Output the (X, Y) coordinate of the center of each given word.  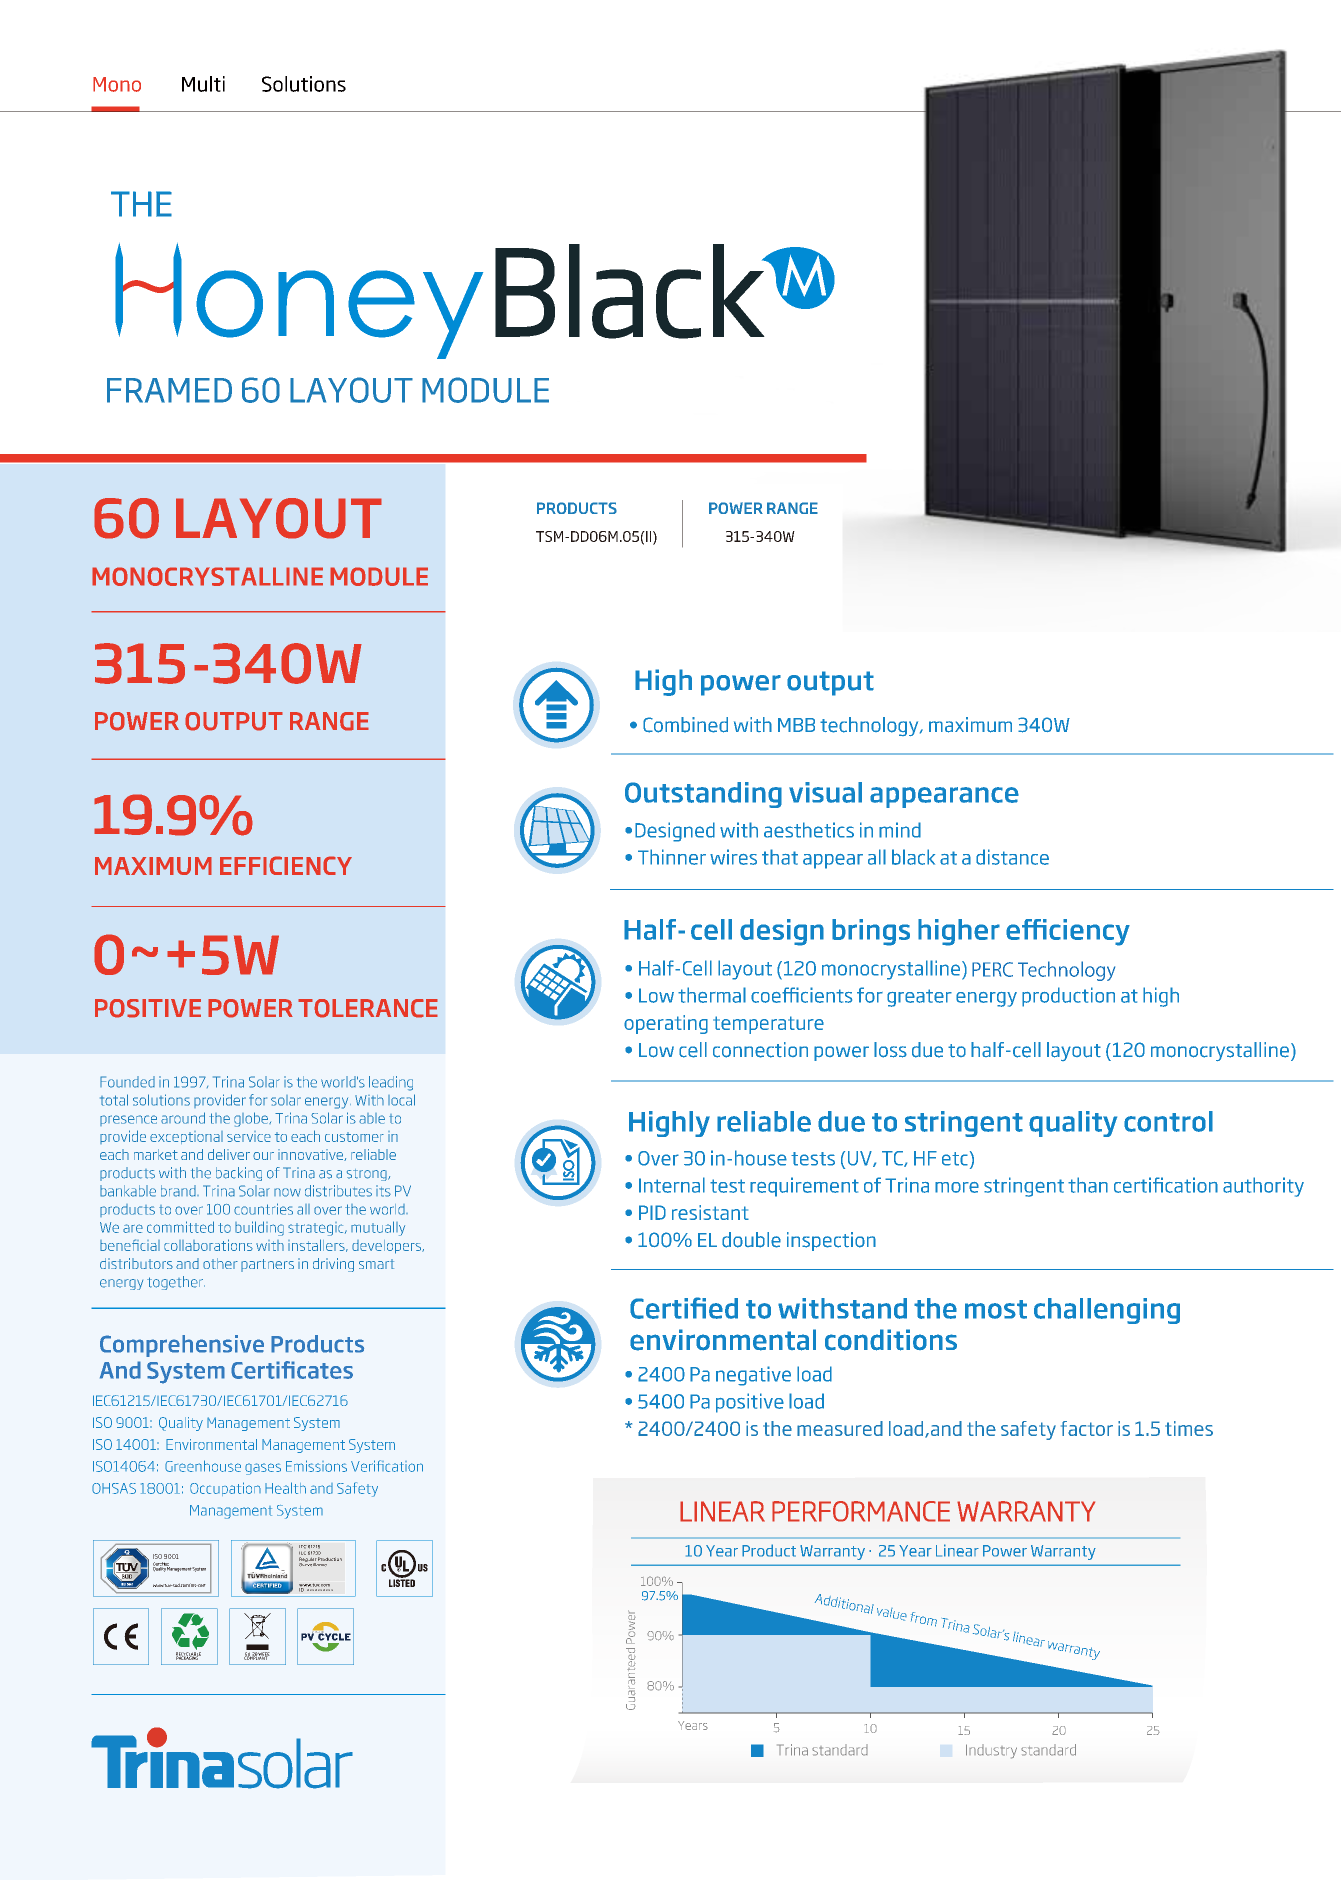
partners (267, 1265)
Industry (991, 1751)
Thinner (672, 857)
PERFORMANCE (861, 1511)
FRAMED (169, 390)
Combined (685, 725)
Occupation (225, 1489)
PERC (992, 969)
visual (825, 792)
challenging (1107, 1311)
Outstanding (703, 795)
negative (753, 1376)
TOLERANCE (368, 1008)
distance (1012, 857)
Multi (203, 84)
